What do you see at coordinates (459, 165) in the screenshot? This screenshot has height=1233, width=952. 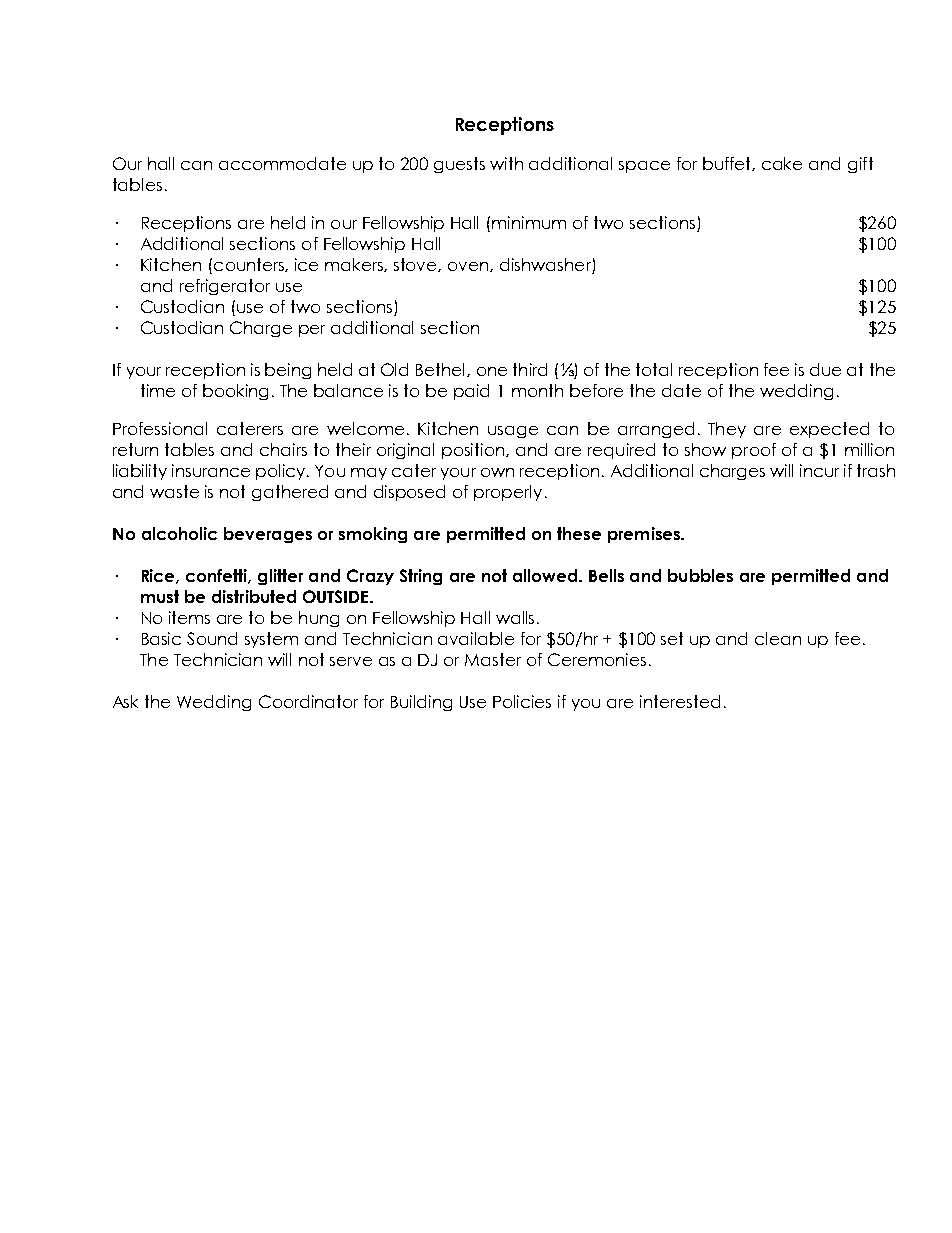 I see `guests` at bounding box center [459, 165].
